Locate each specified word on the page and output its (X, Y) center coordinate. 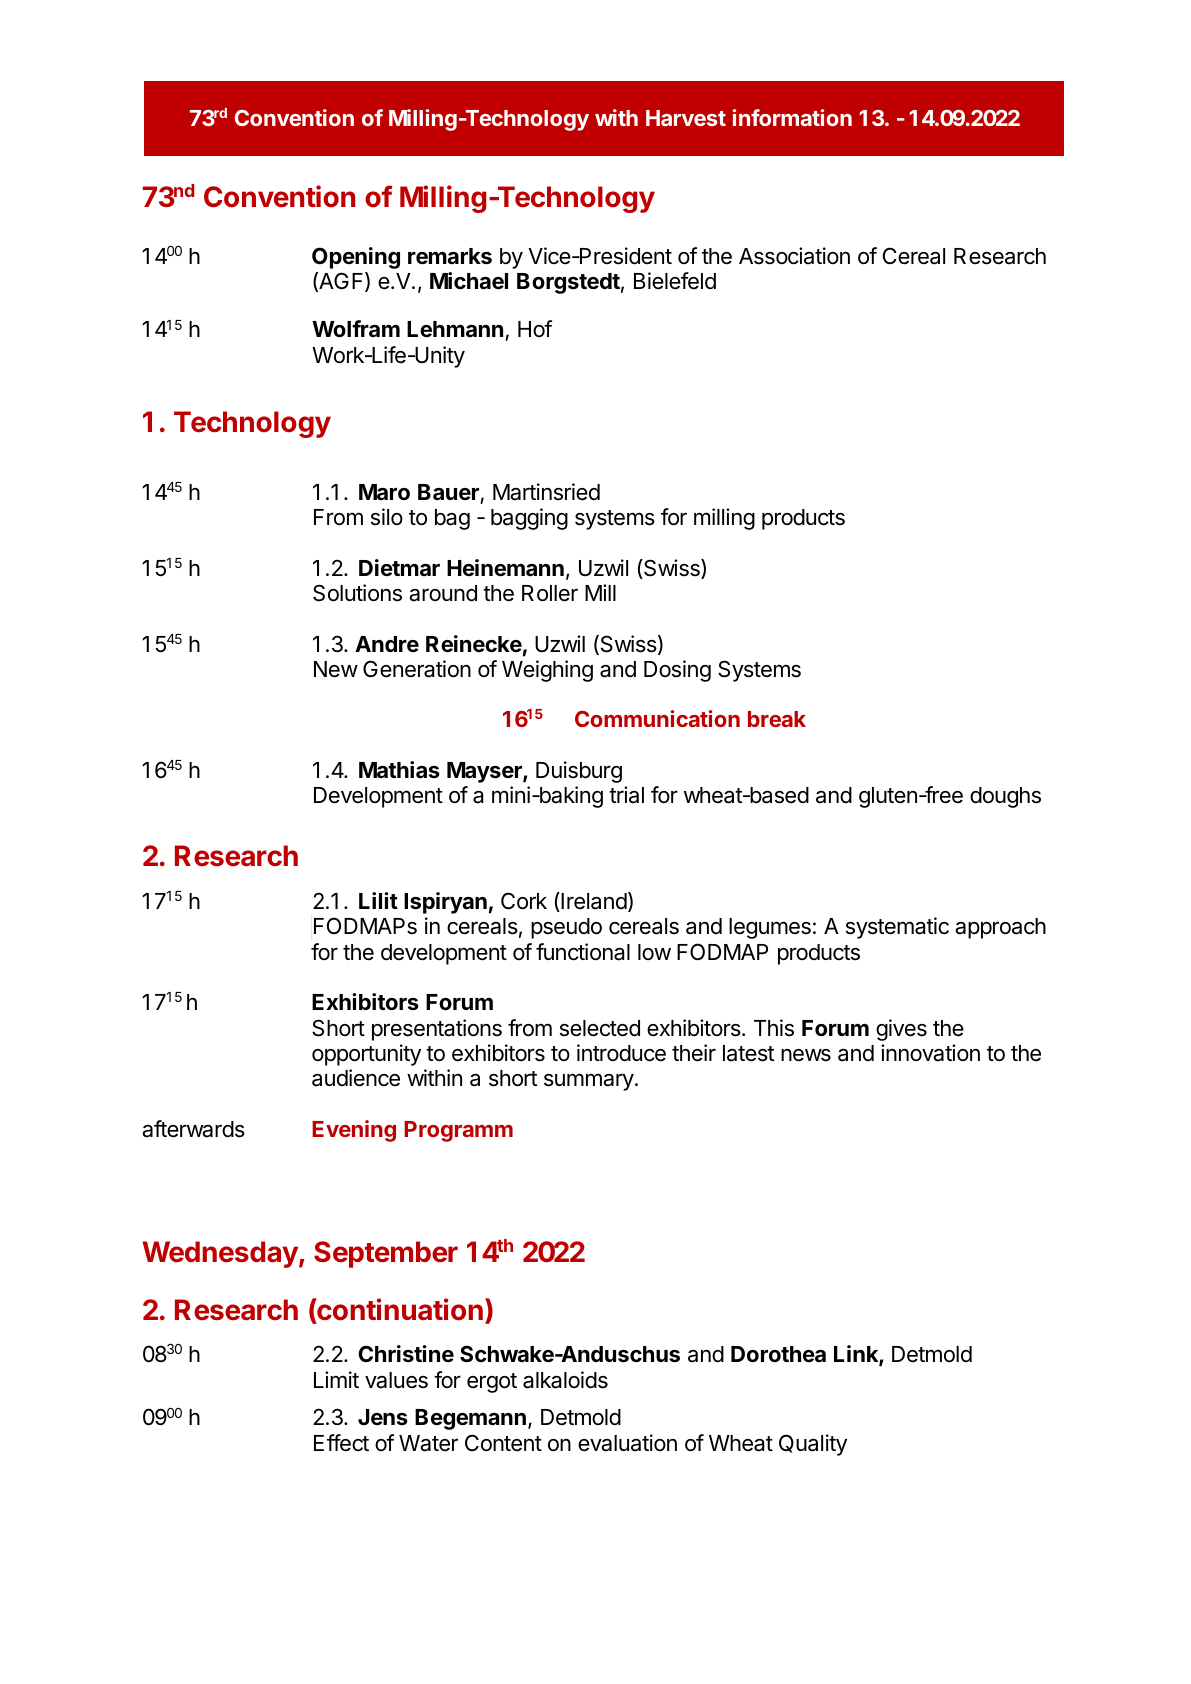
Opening (356, 258)
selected (600, 1028)
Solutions (357, 593)
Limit (336, 1379)
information (792, 117)
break (777, 719)
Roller (550, 593)
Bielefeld (675, 281)
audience (356, 1078)
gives (901, 1030)
